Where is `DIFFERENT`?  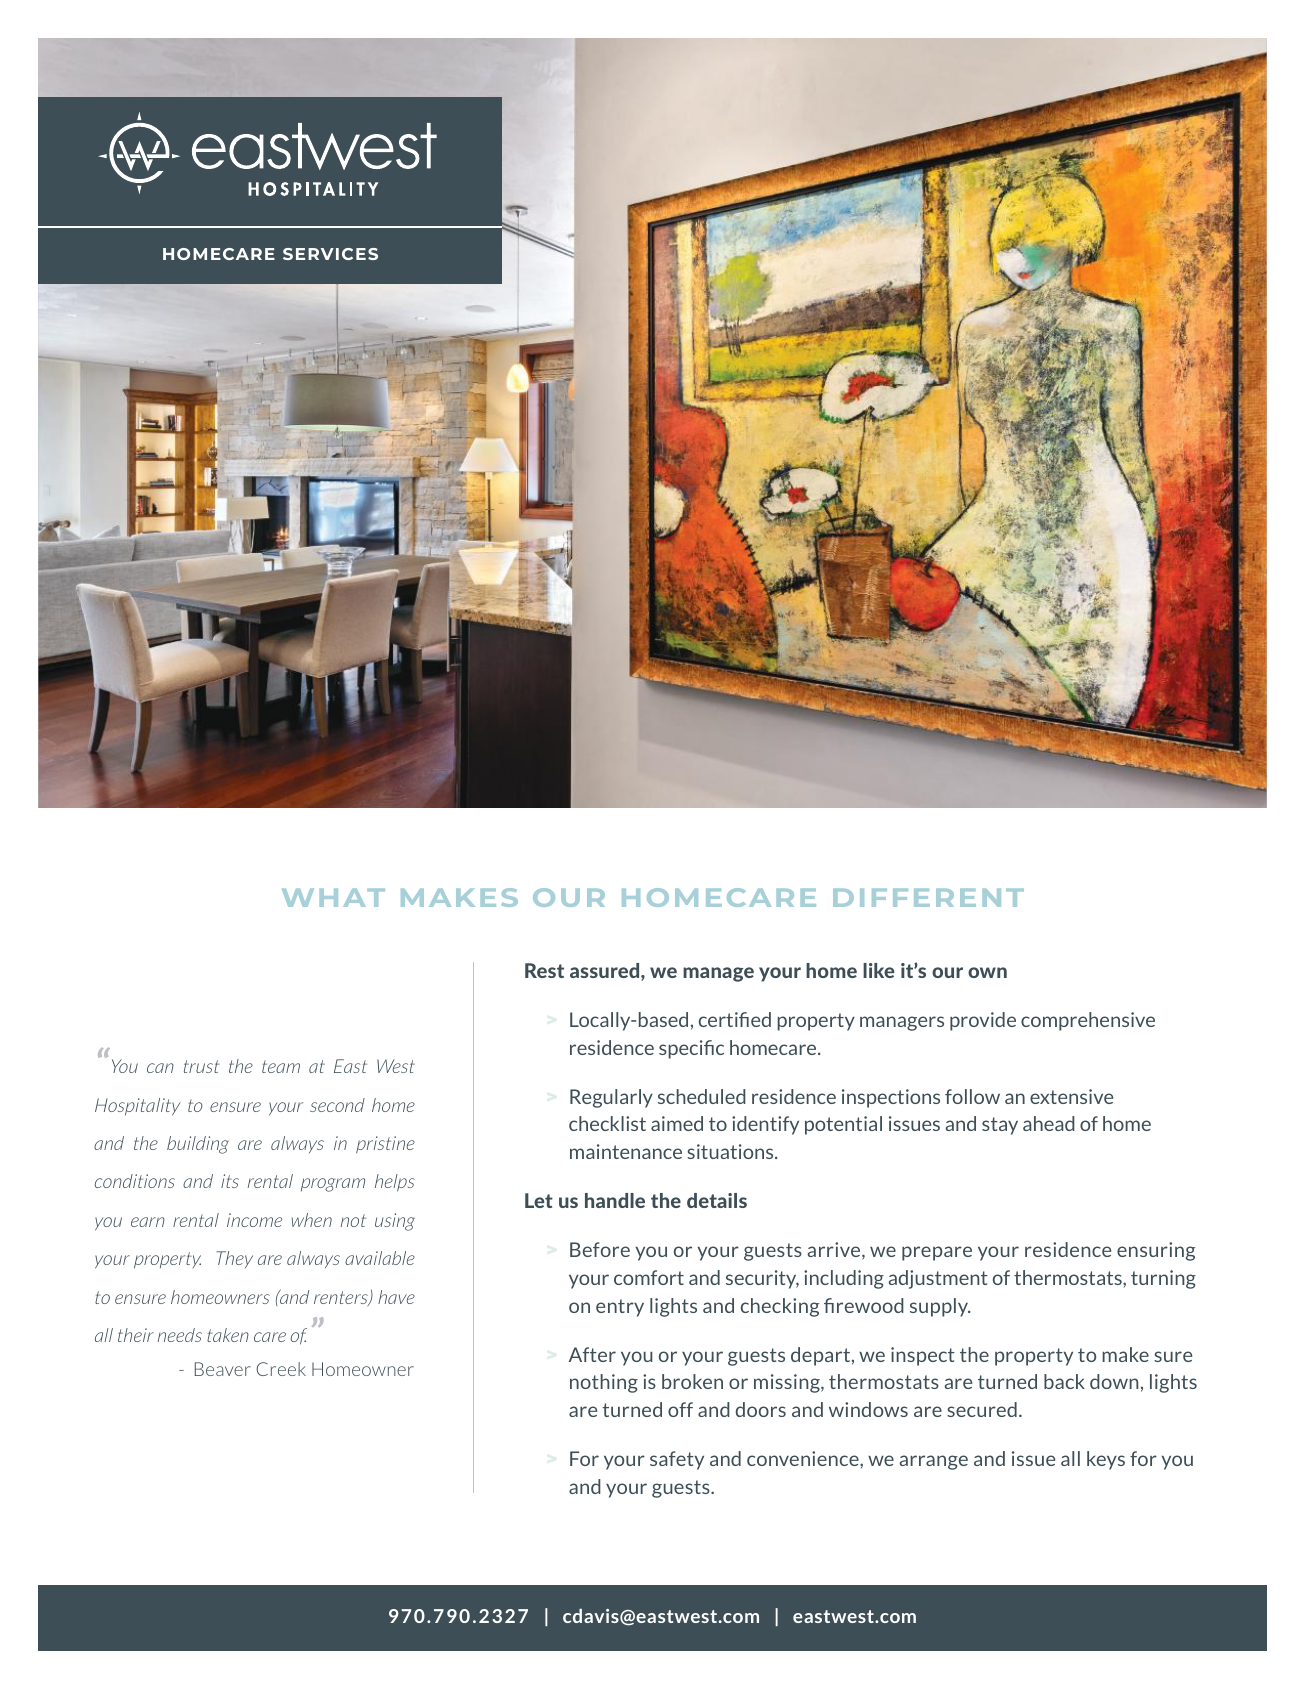 DIFFERENT is located at coordinates (928, 898).
